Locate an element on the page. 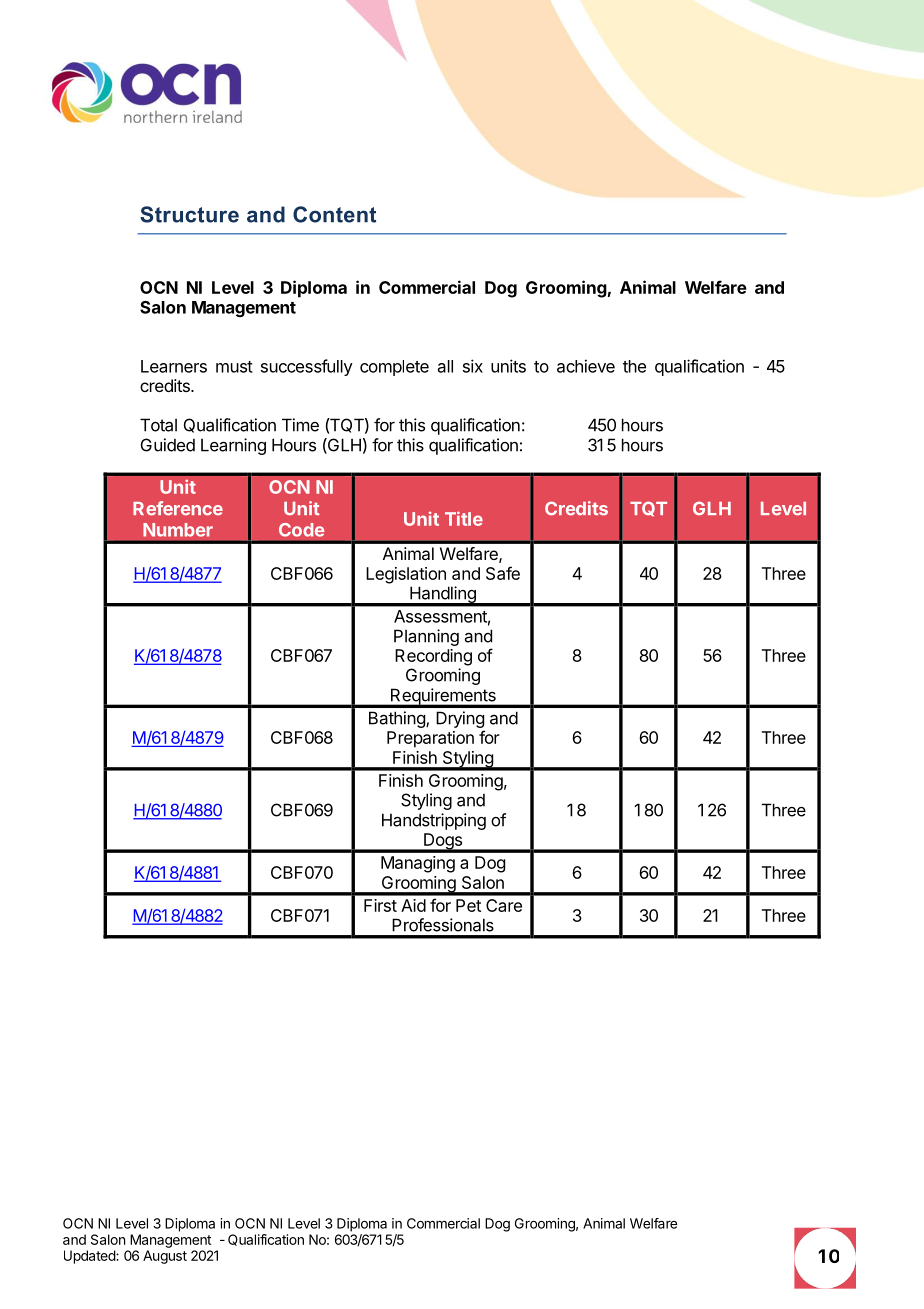 The height and width of the image is (1309, 924). Content is located at coordinates (334, 214).
